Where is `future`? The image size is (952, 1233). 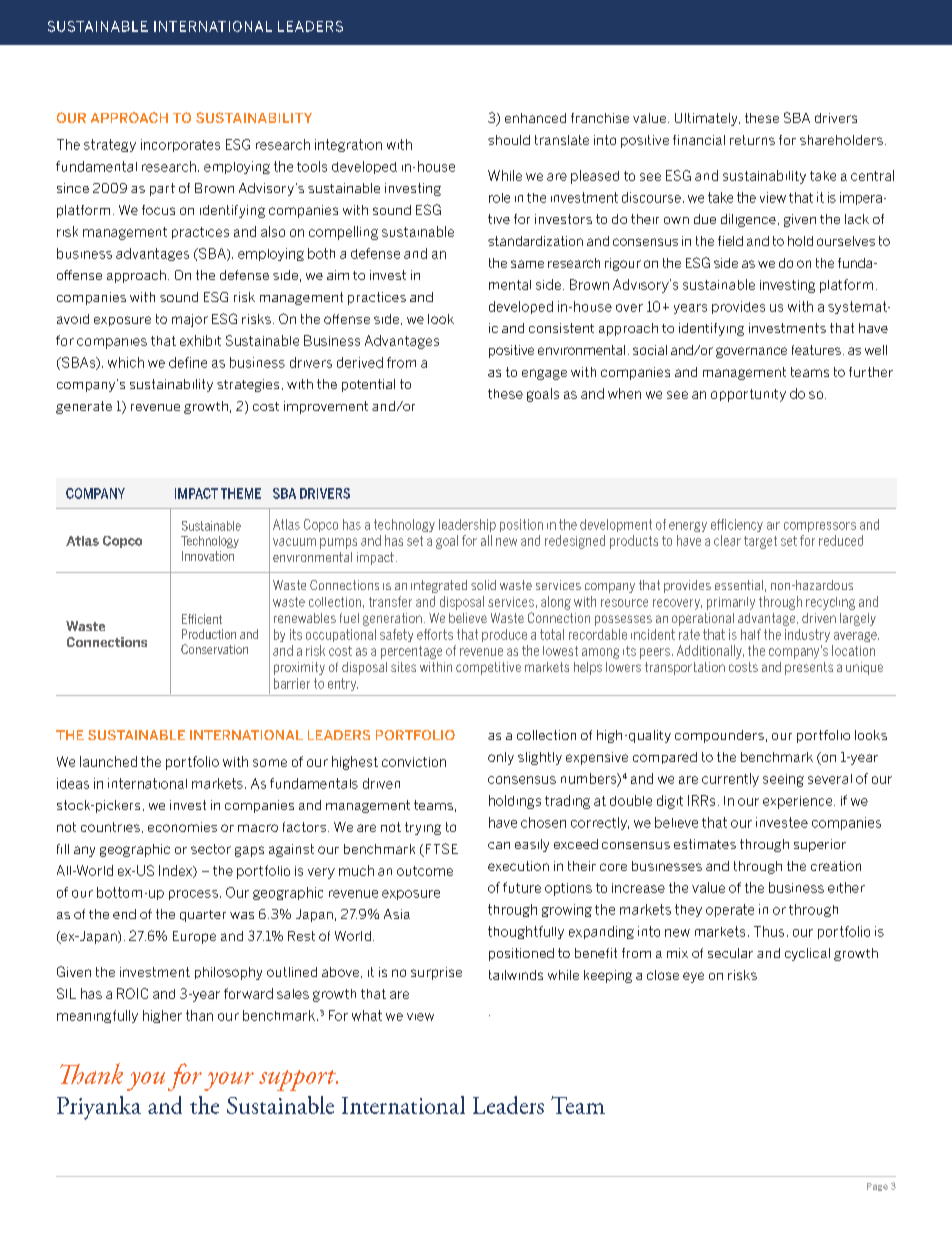
future is located at coordinates (522, 887).
